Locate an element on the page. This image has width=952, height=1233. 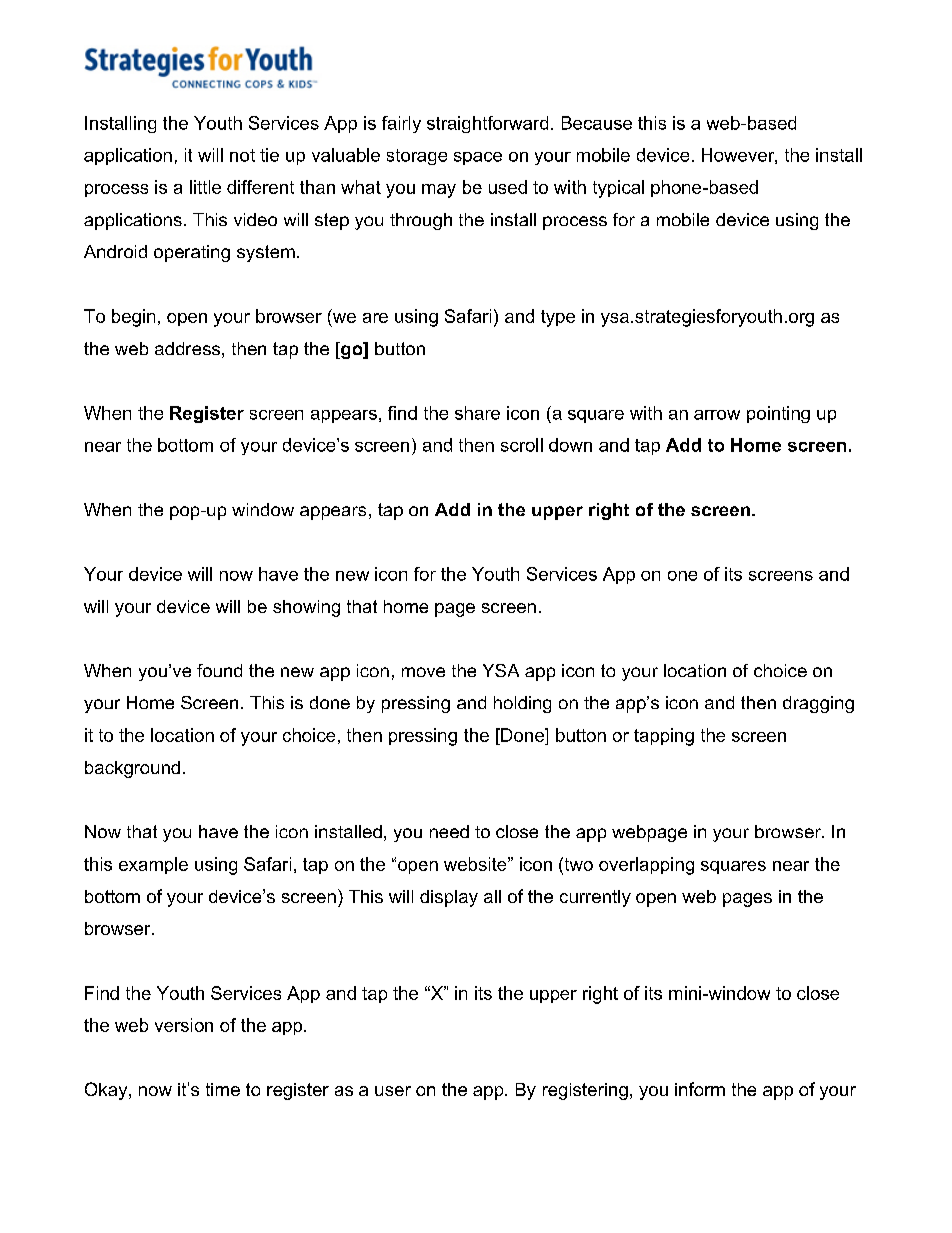
example is located at coordinates (153, 865).
